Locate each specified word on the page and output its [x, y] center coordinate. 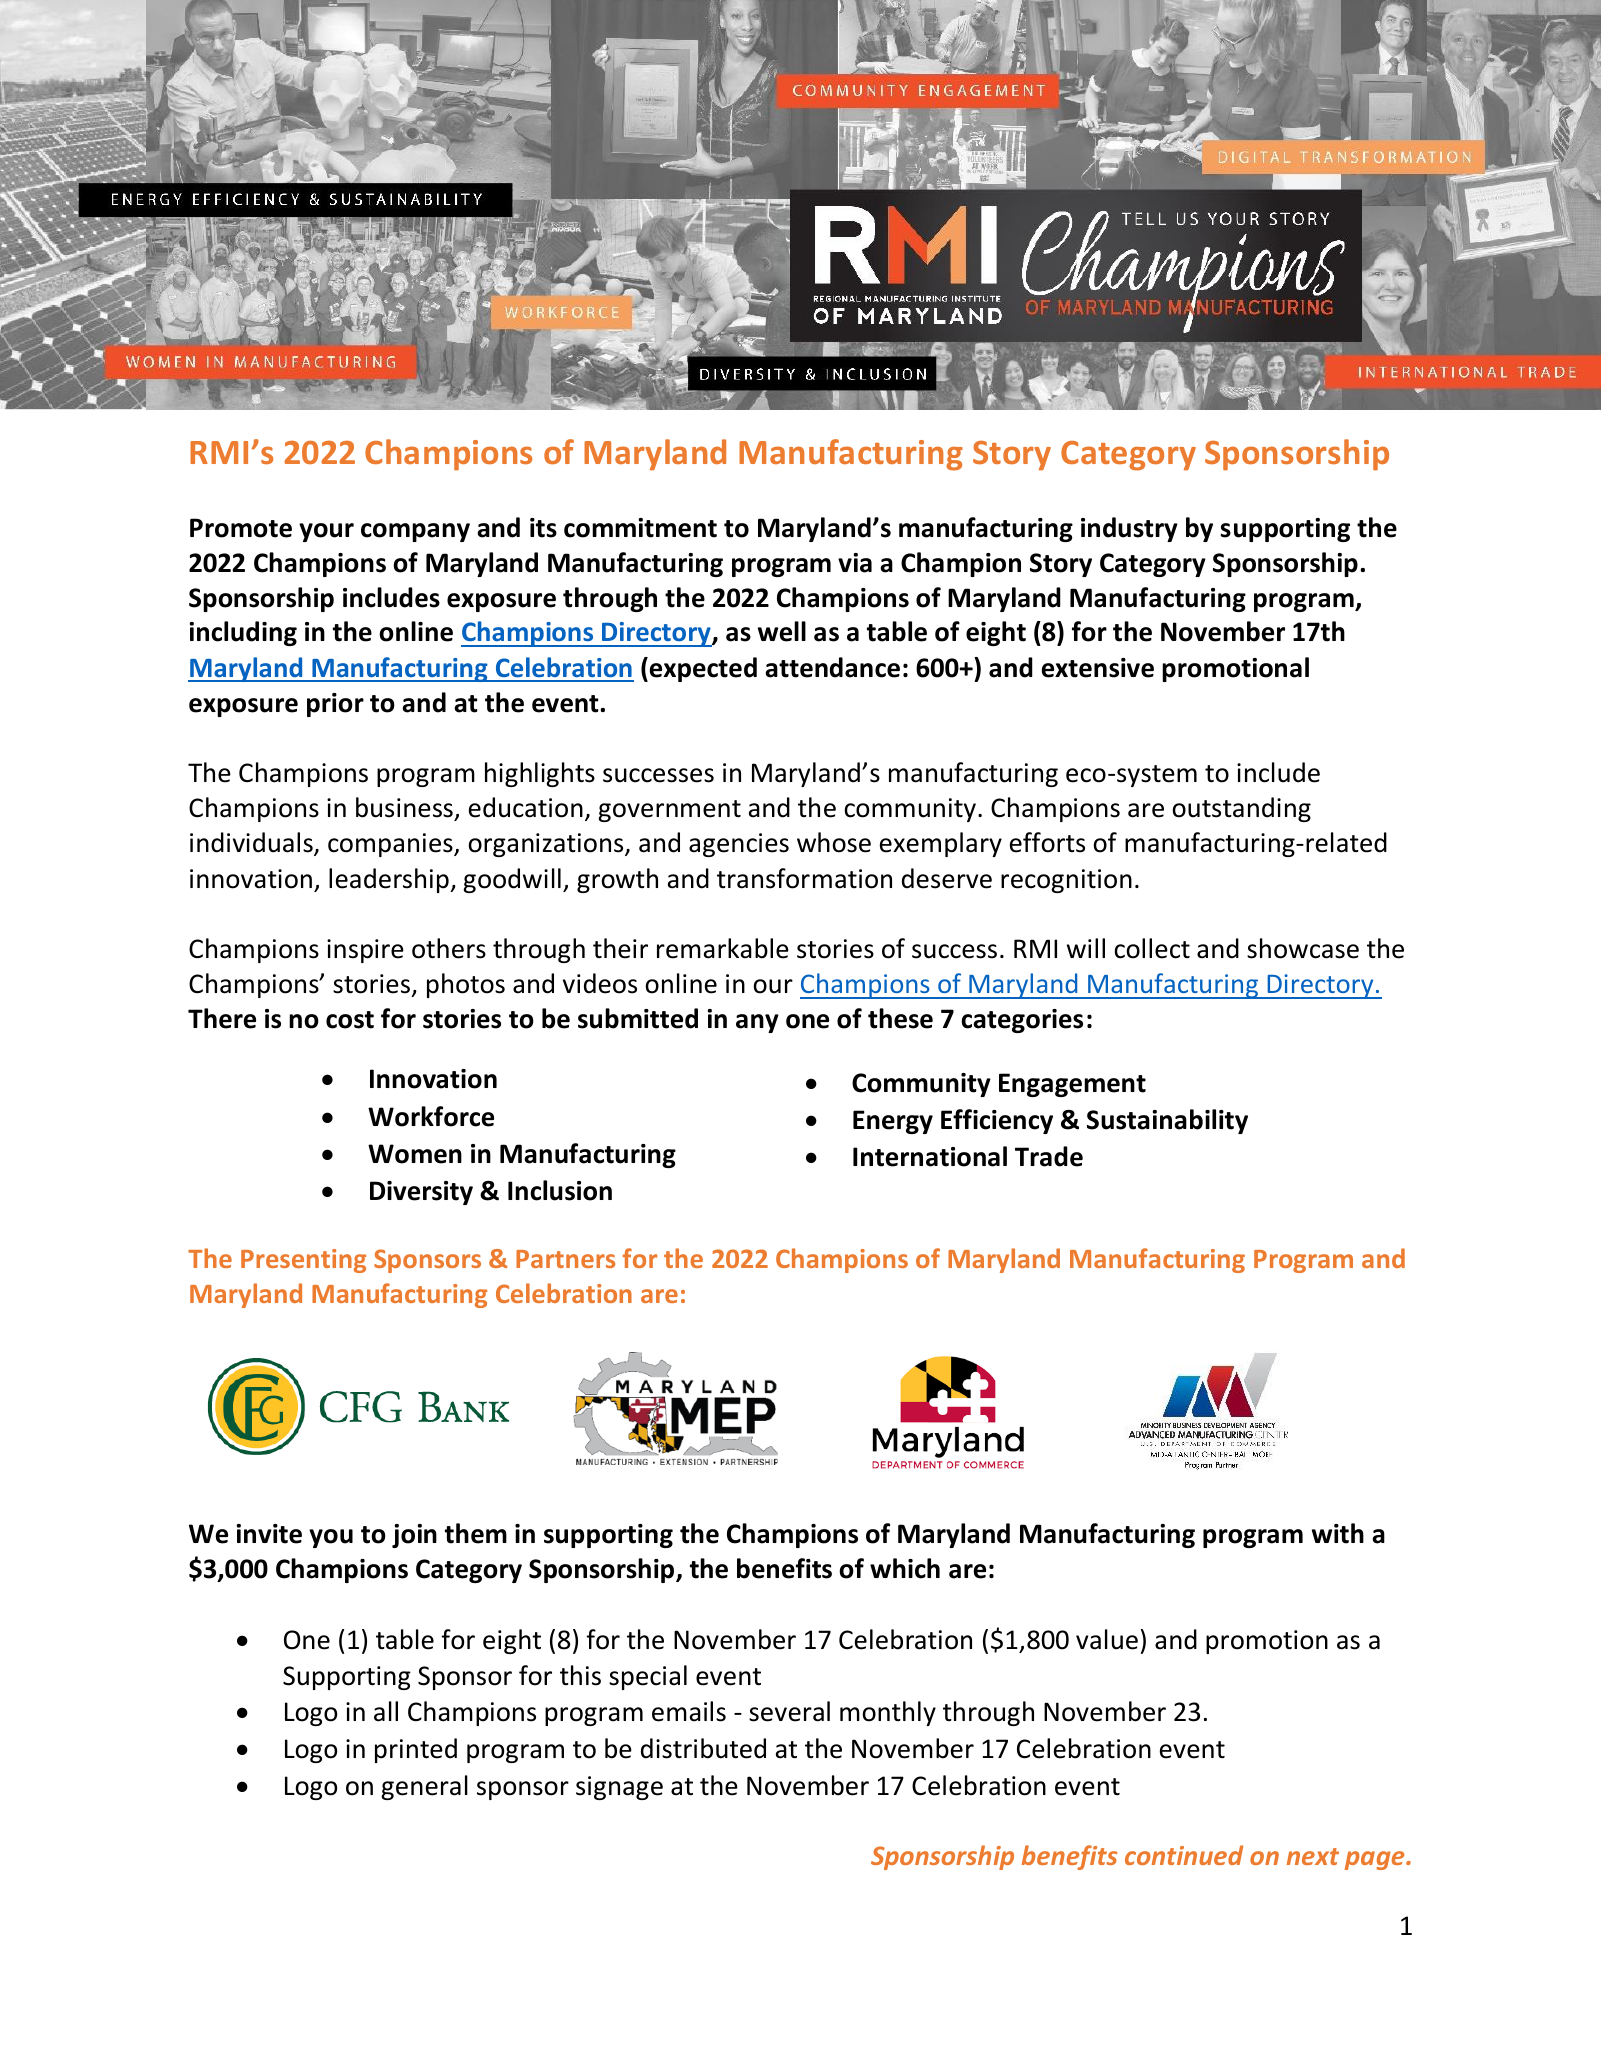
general [424, 1787]
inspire [365, 951]
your [326, 532]
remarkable [723, 948]
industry [1129, 529]
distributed [703, 1748]
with [1338, 1533]
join [414, 1536]
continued [1184, 1855]
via [855, 563]
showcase [1303, 948]
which [905, 1568]
